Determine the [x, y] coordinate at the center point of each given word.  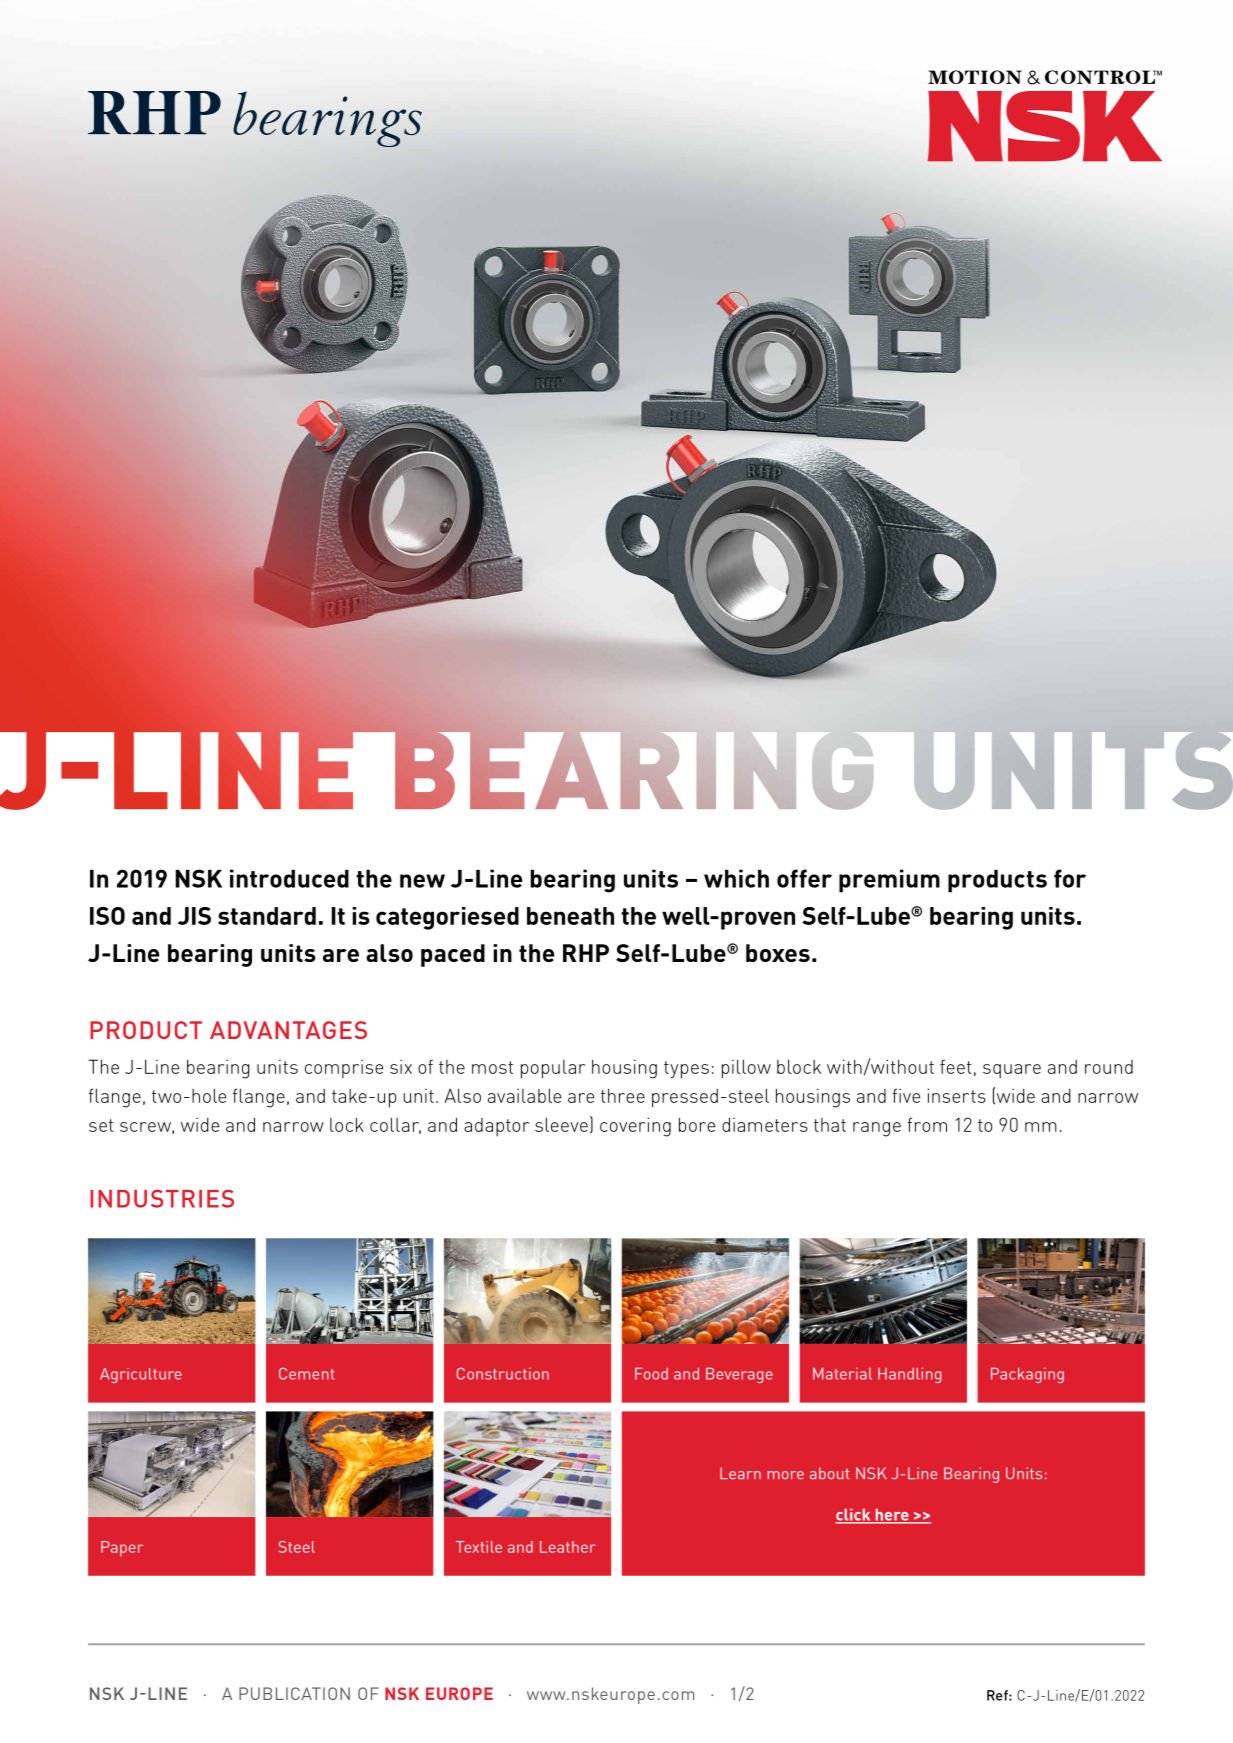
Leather [568, 1547]
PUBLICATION [294, 1693]
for [1070, 878]
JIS [194, 916]
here [892, 1516]
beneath [570, 916]
